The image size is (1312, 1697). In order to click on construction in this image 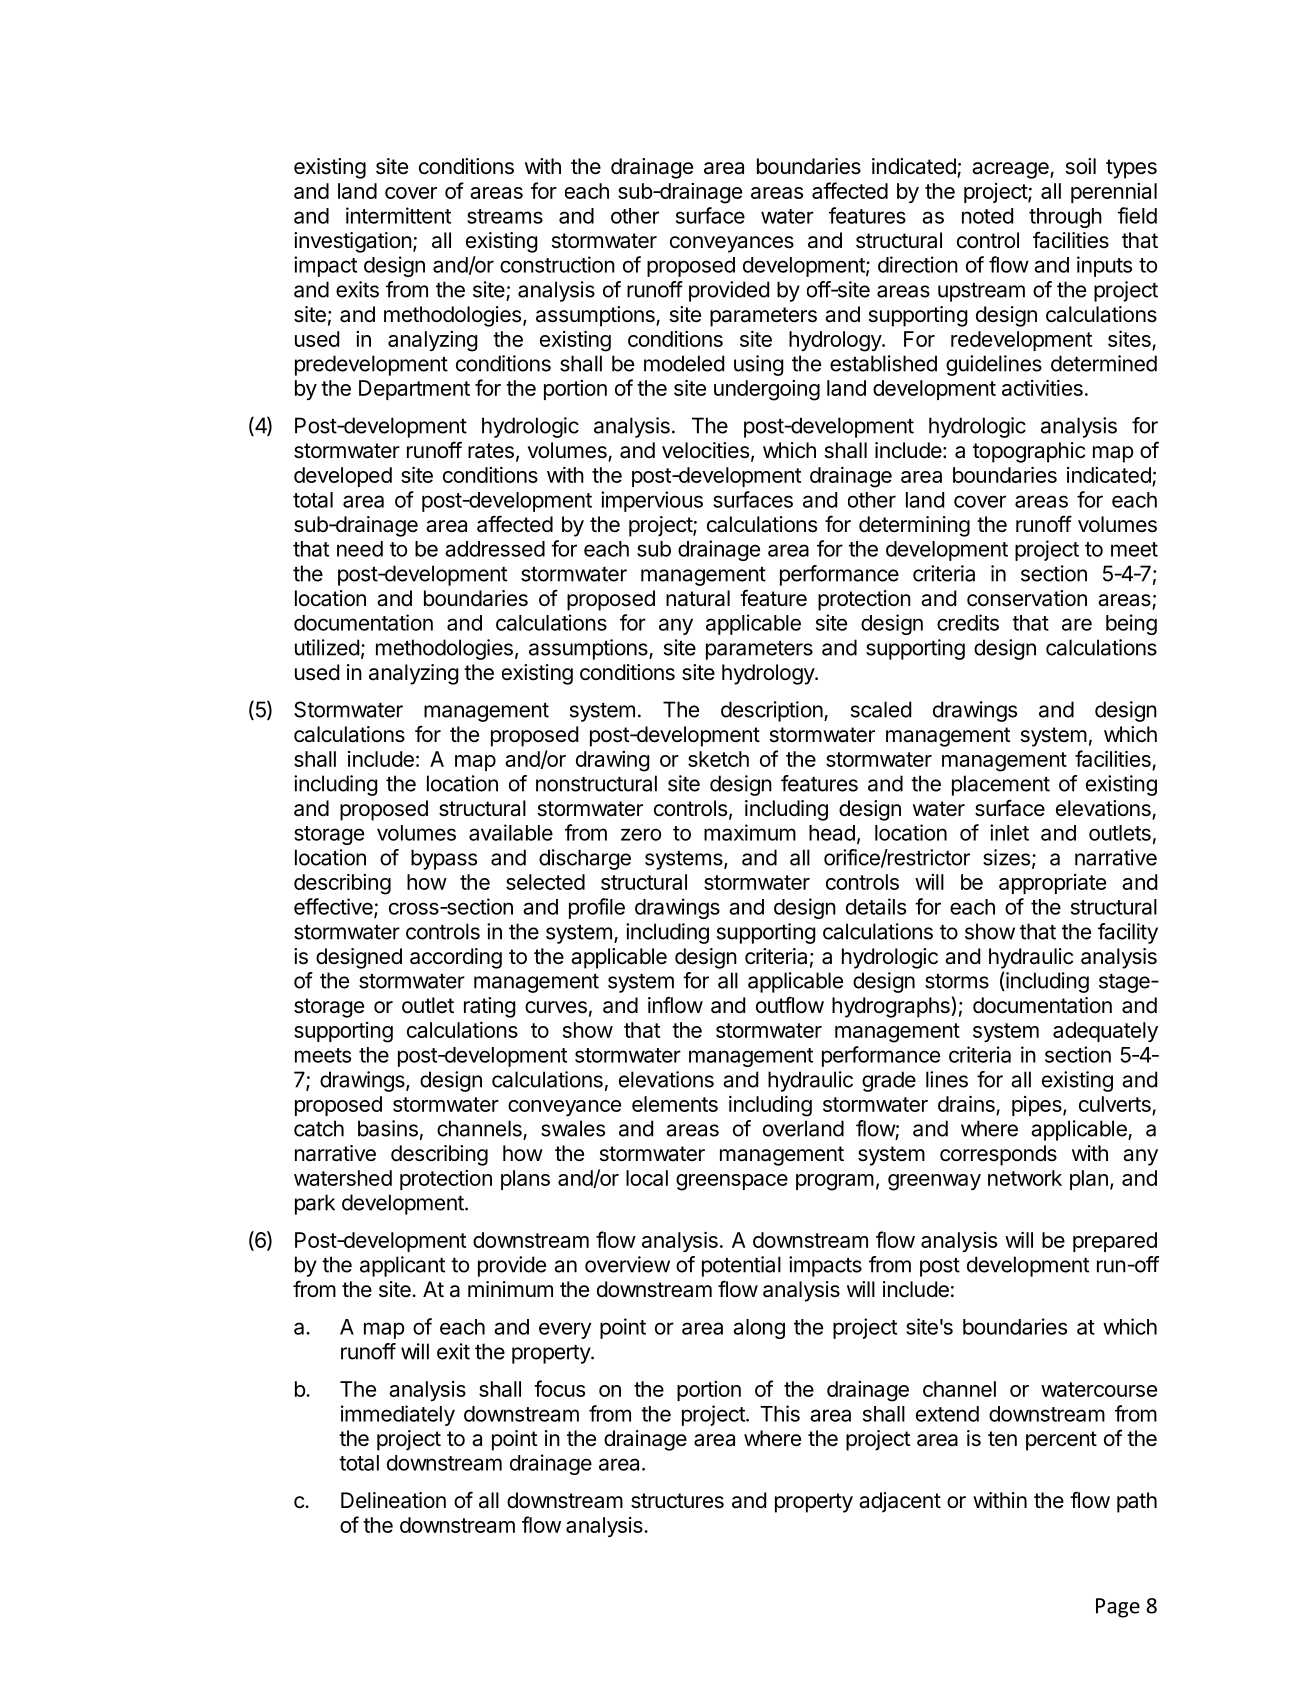, I will do `click(557, 264)`.
